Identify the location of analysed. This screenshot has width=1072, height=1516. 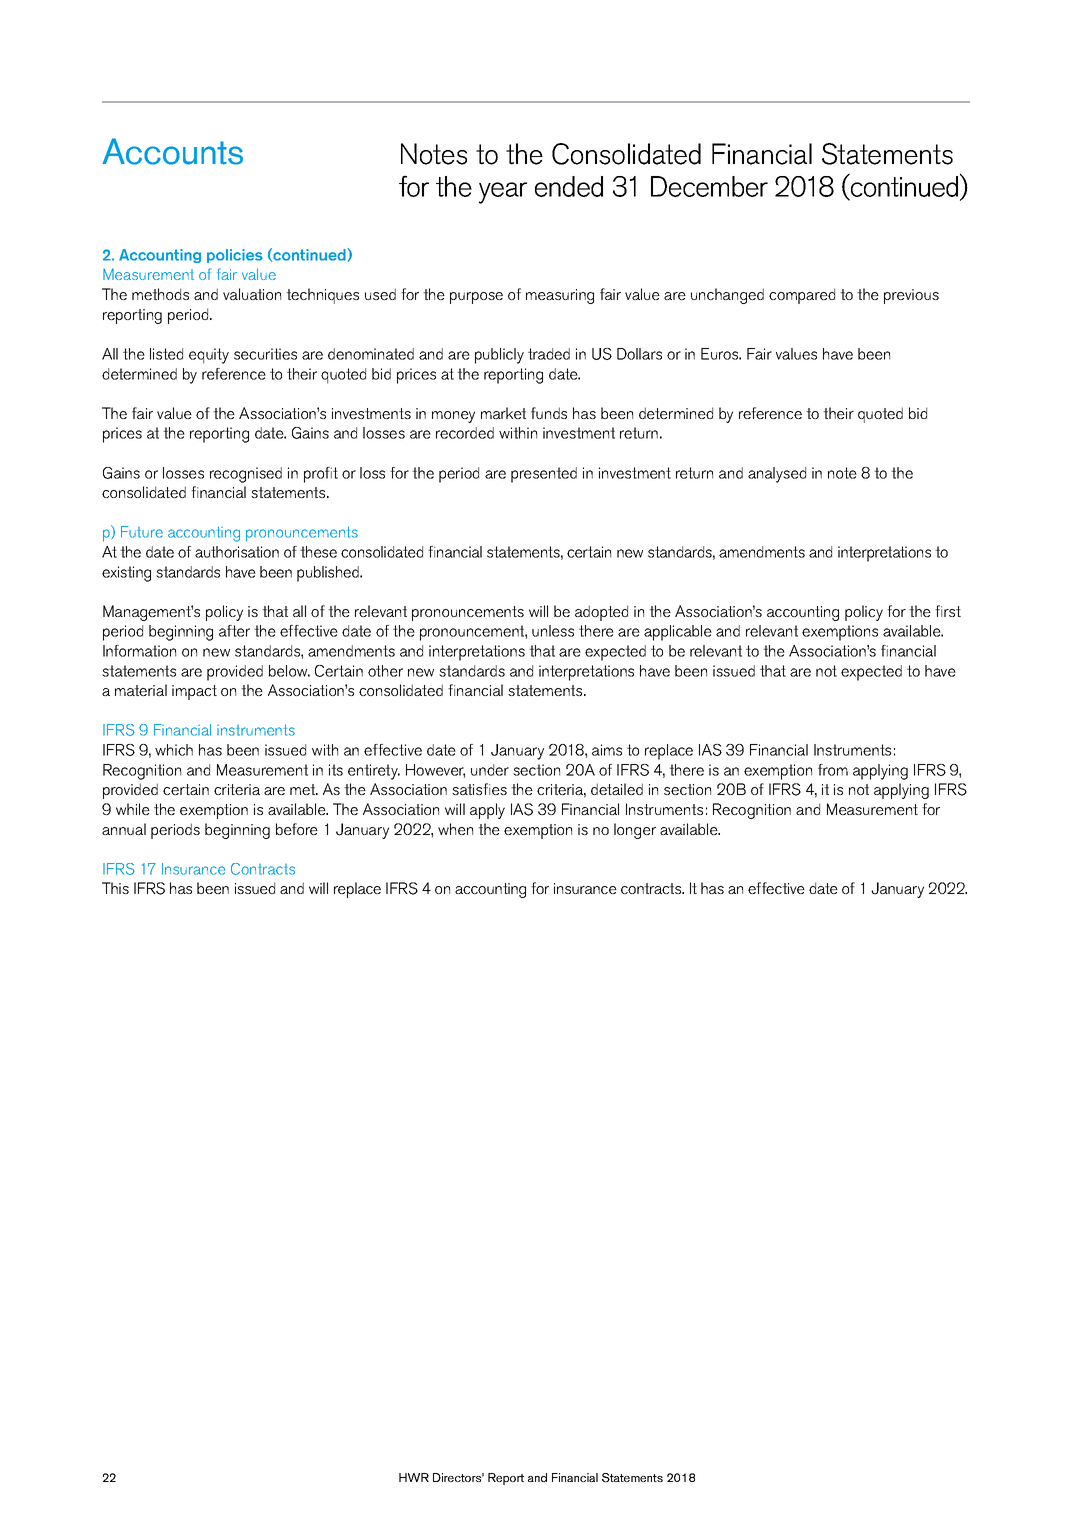
(777, 475).
